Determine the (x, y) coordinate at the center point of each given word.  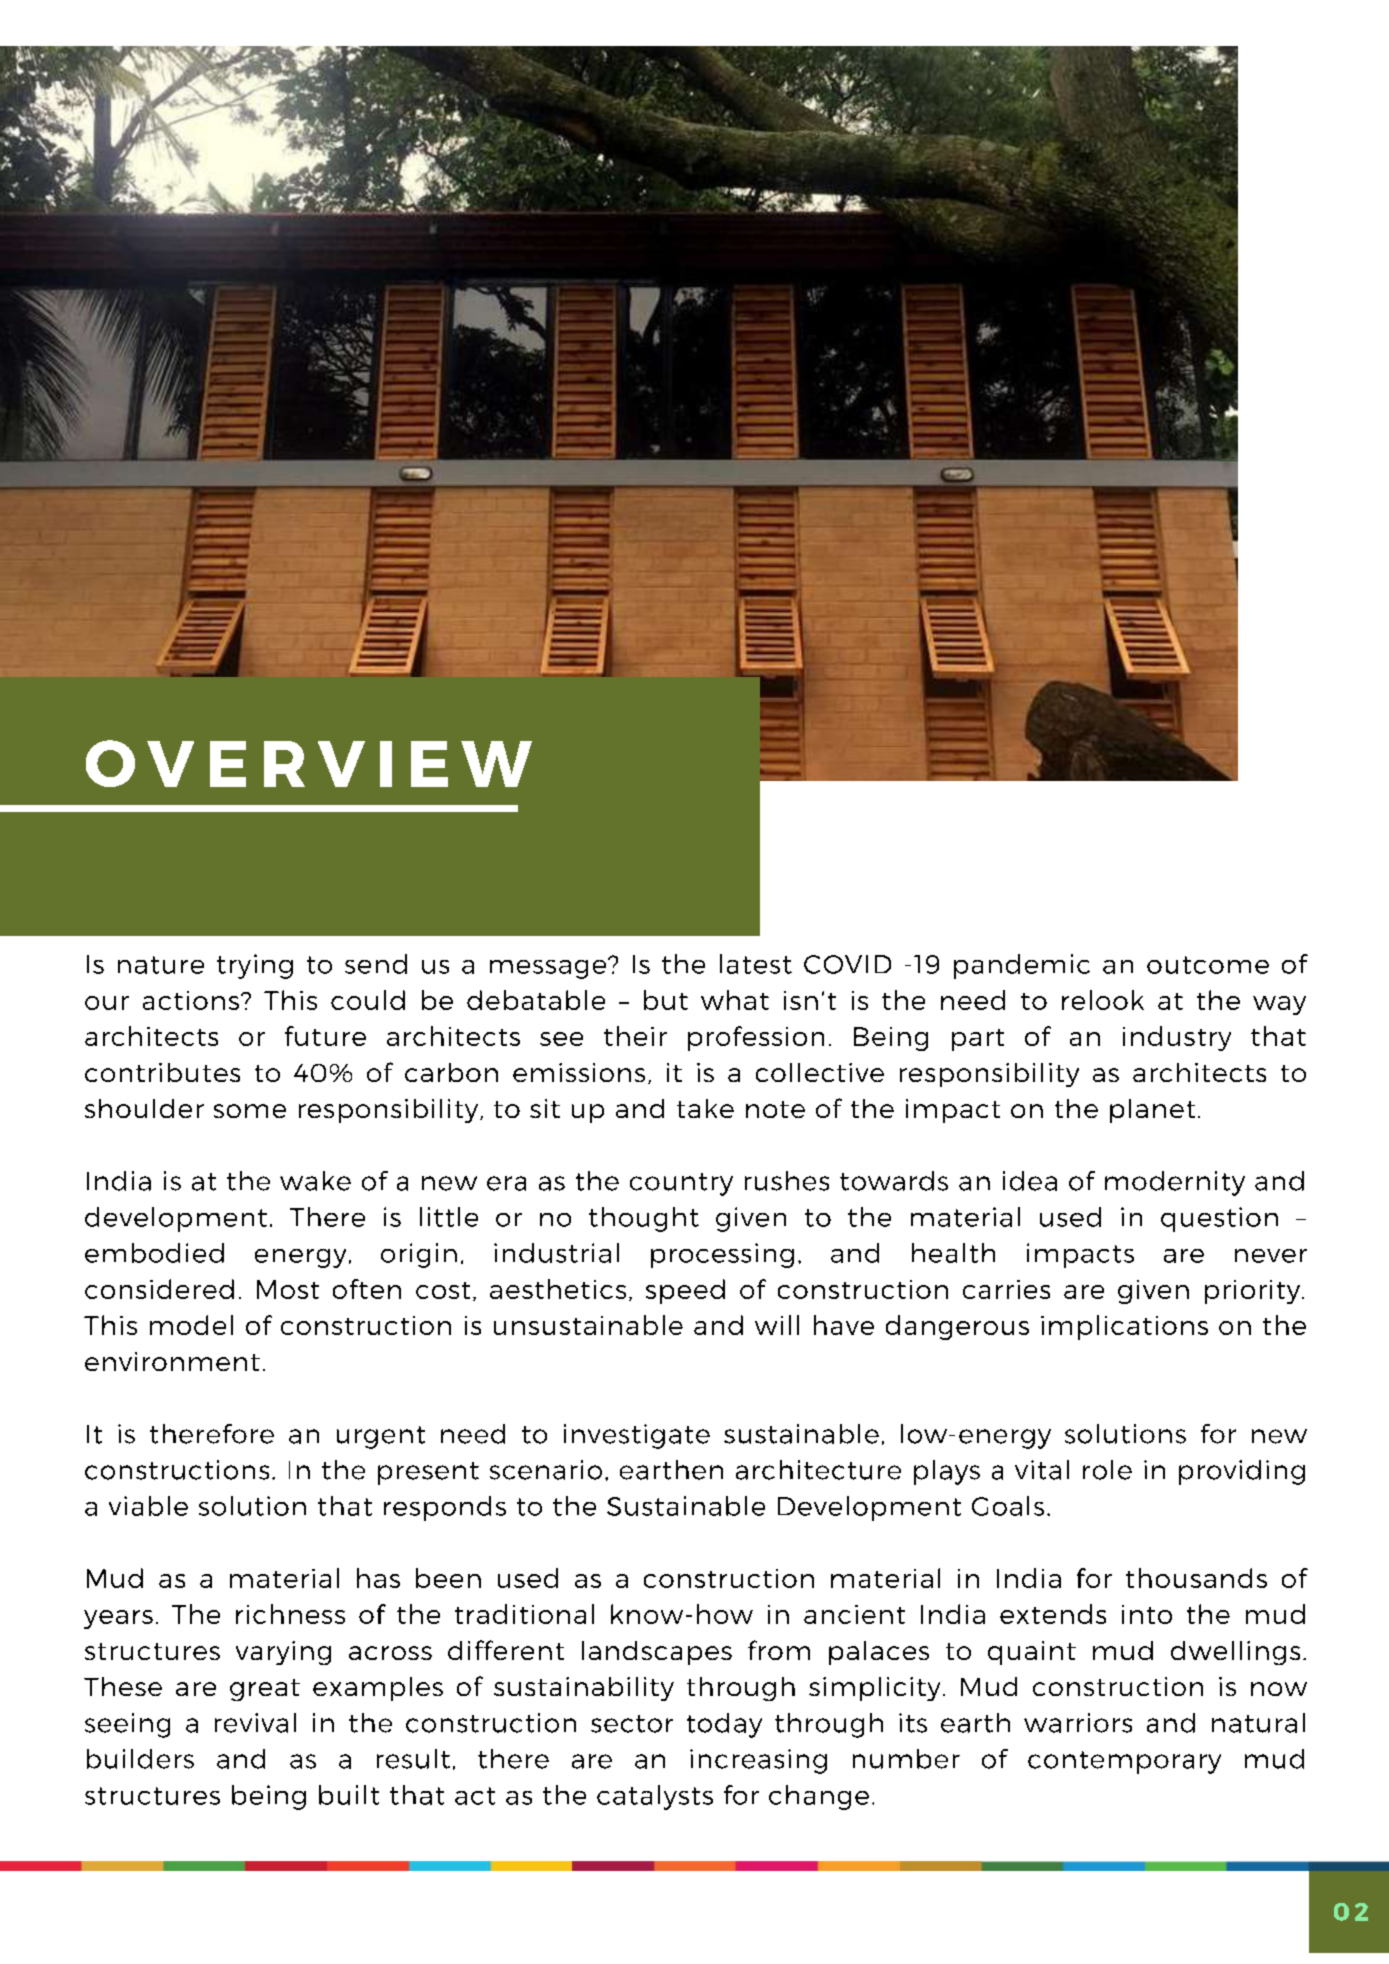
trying (255, 966)
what (735, 1000)
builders (140, 1759)
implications (1124, 1327)
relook (1103, 1000)
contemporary (1124, 1762)
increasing (758, 1761)
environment (172, 1361)
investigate (637, 1436)
